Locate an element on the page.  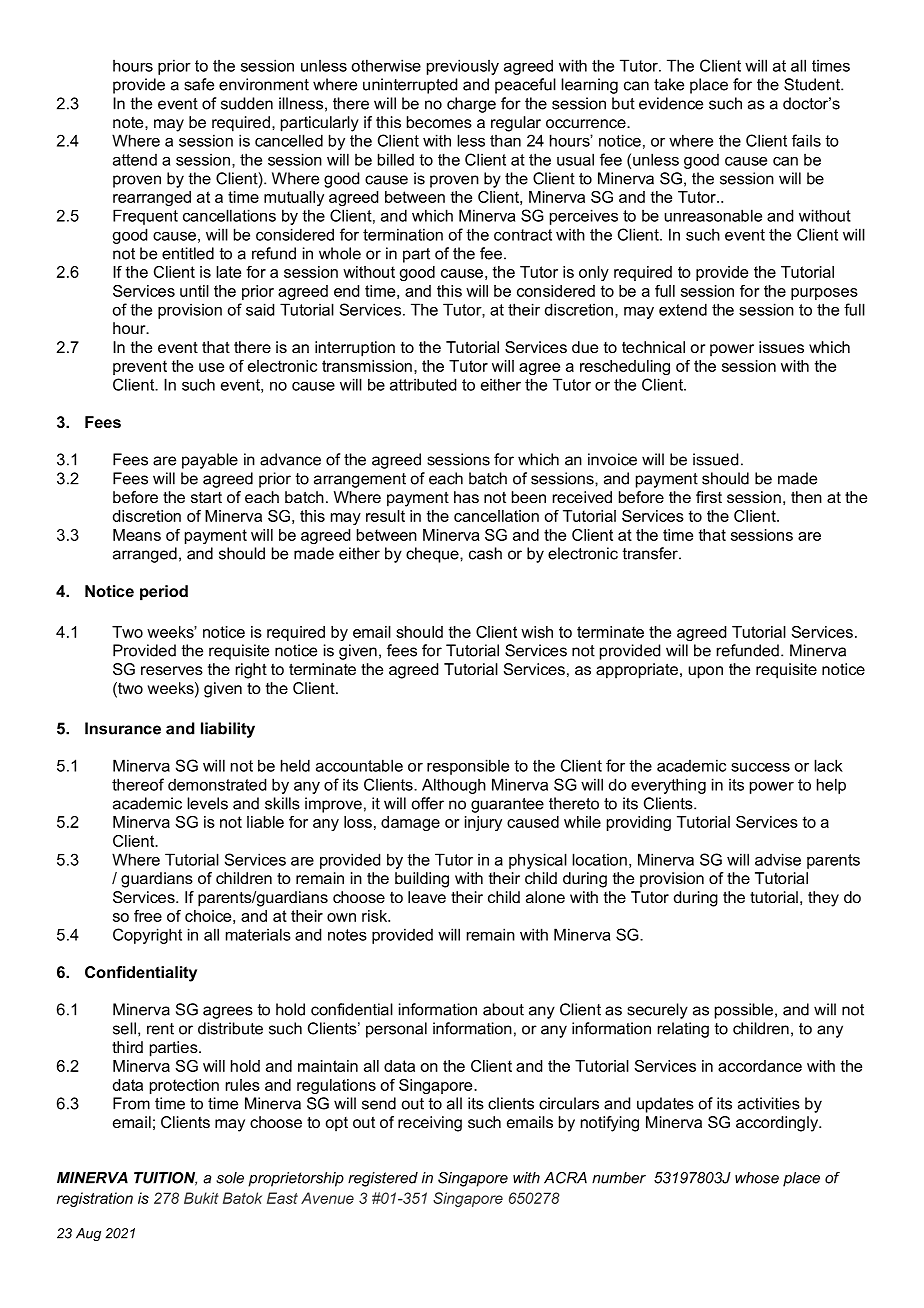
upon is located at coordinates (705, 672).
